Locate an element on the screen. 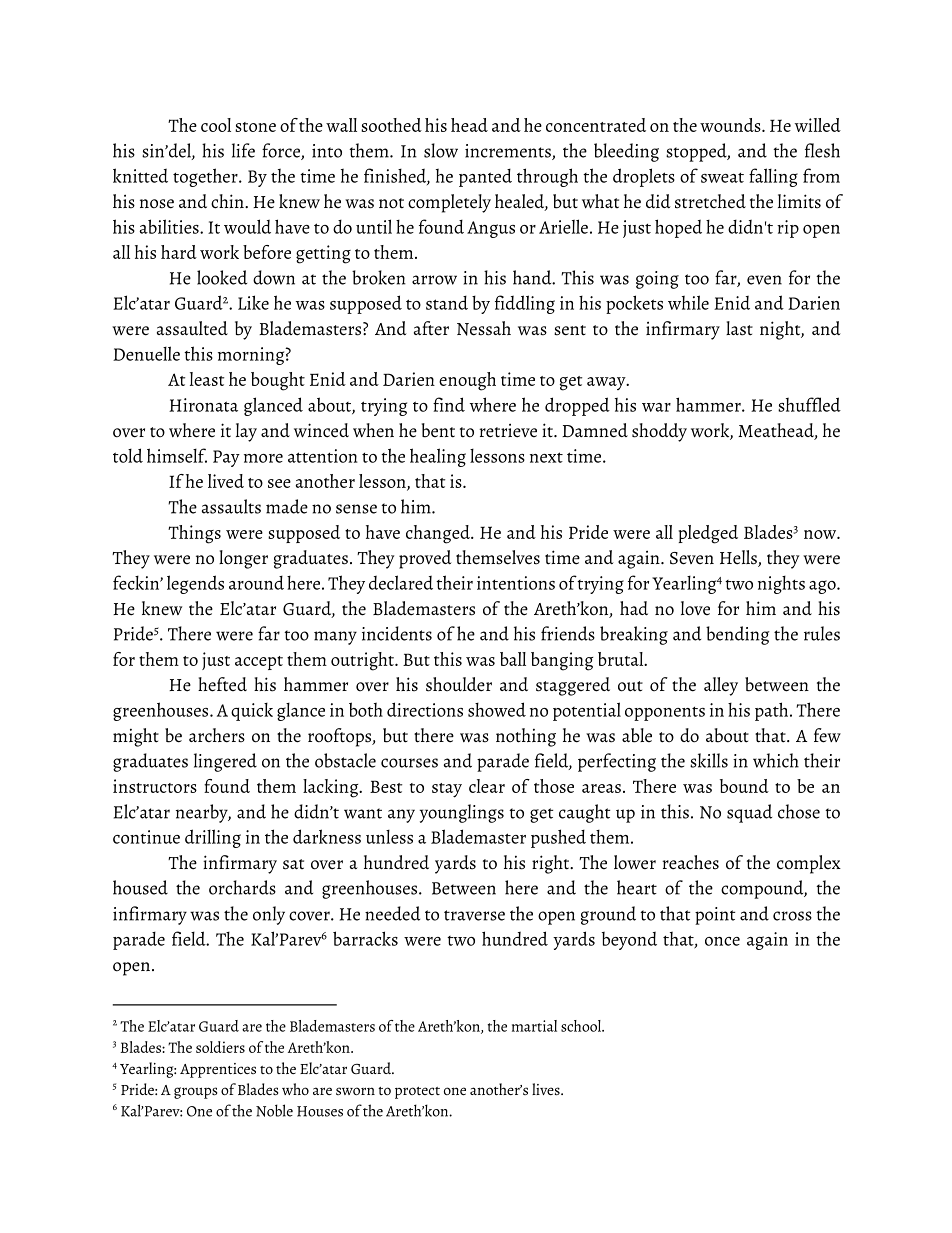 The image size is (952, 1233). Things is located at coordinates (194, 534).
